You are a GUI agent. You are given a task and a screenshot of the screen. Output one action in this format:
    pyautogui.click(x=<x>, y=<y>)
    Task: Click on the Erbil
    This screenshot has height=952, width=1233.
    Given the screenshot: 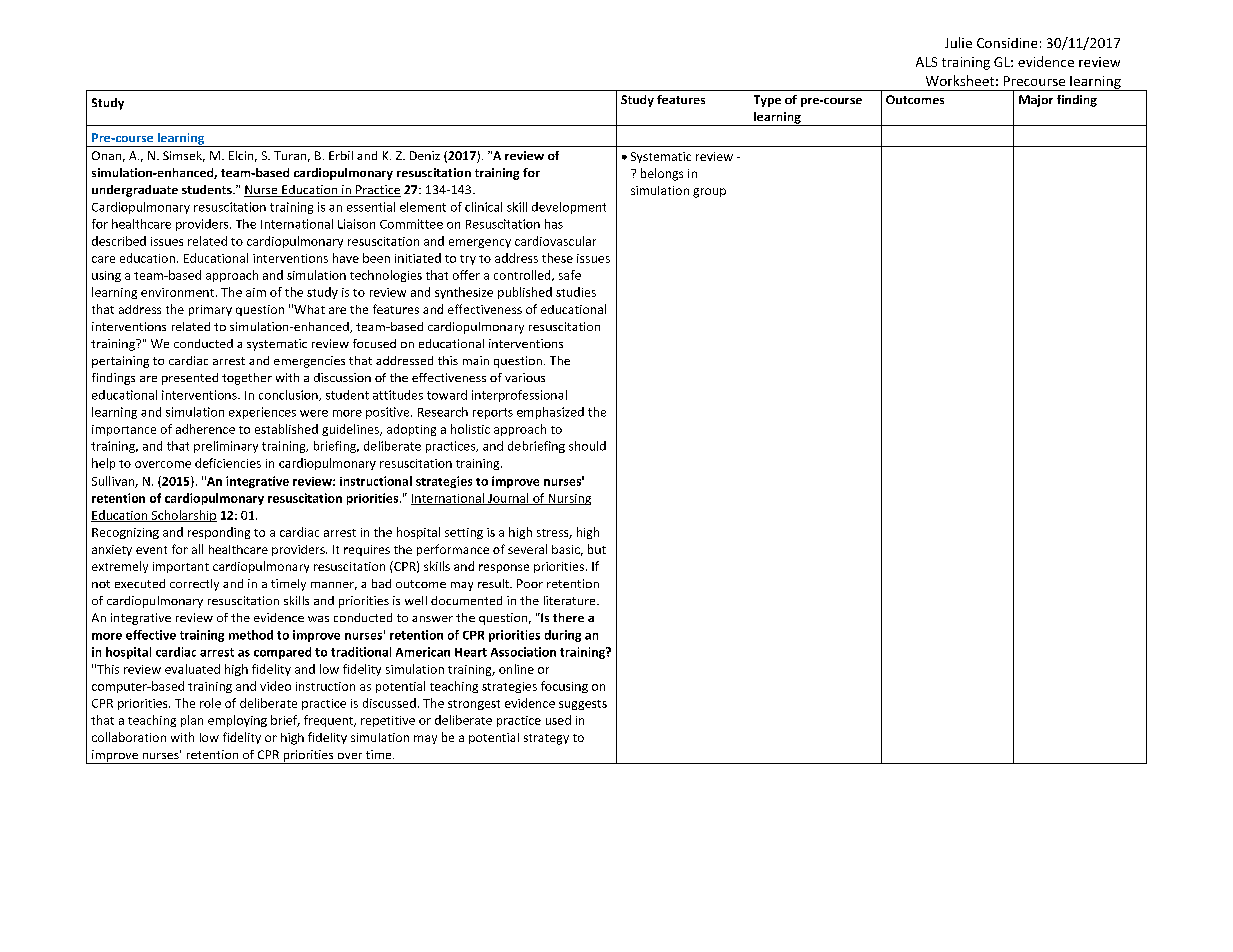 What is the action you would take?
    pyautogui.click(x=341, y=155)
